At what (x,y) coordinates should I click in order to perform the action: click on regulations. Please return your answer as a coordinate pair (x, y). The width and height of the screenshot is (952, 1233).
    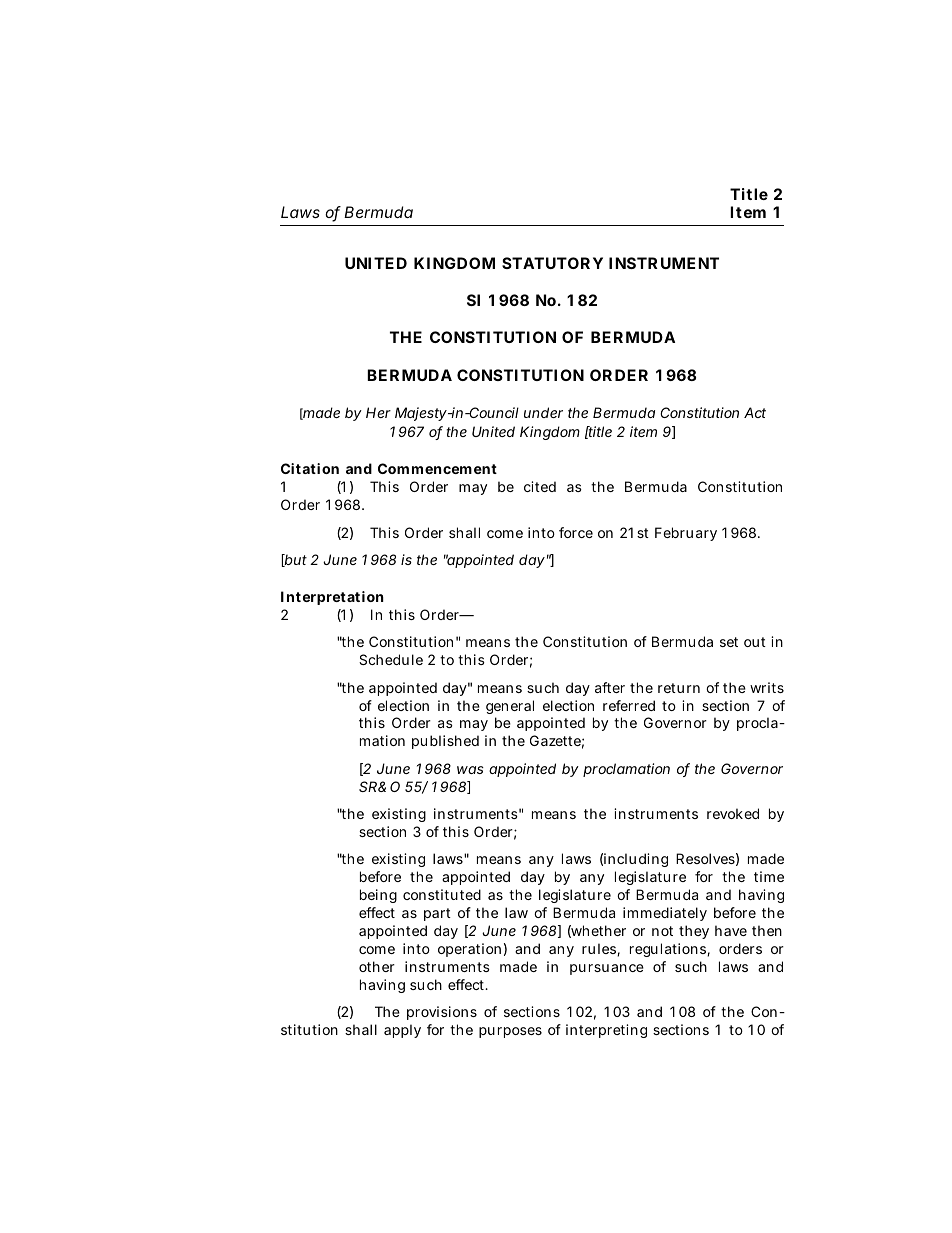
    Looking at the image, I should click on (669, 950).
